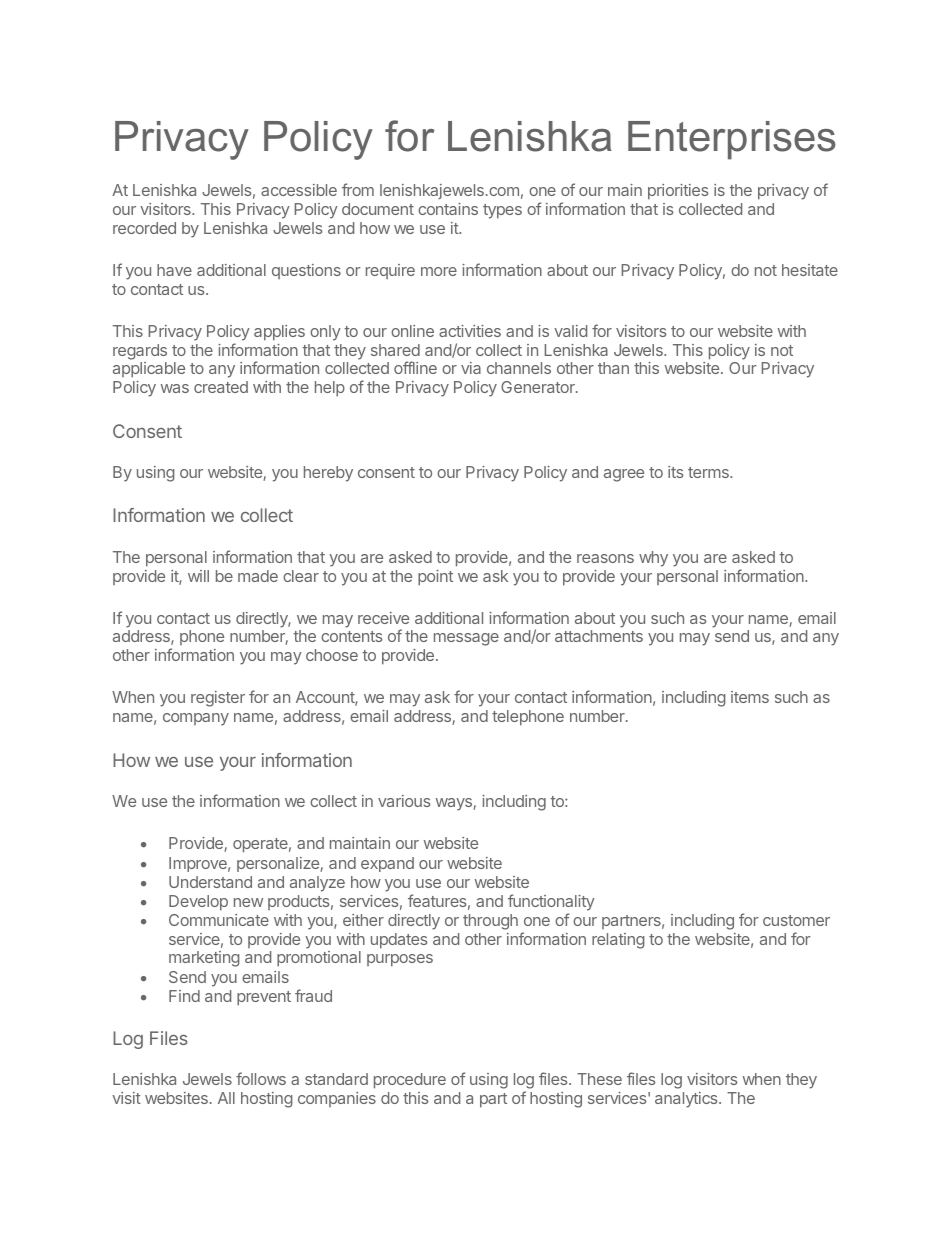  I want to click on items, so click(750, 697).
